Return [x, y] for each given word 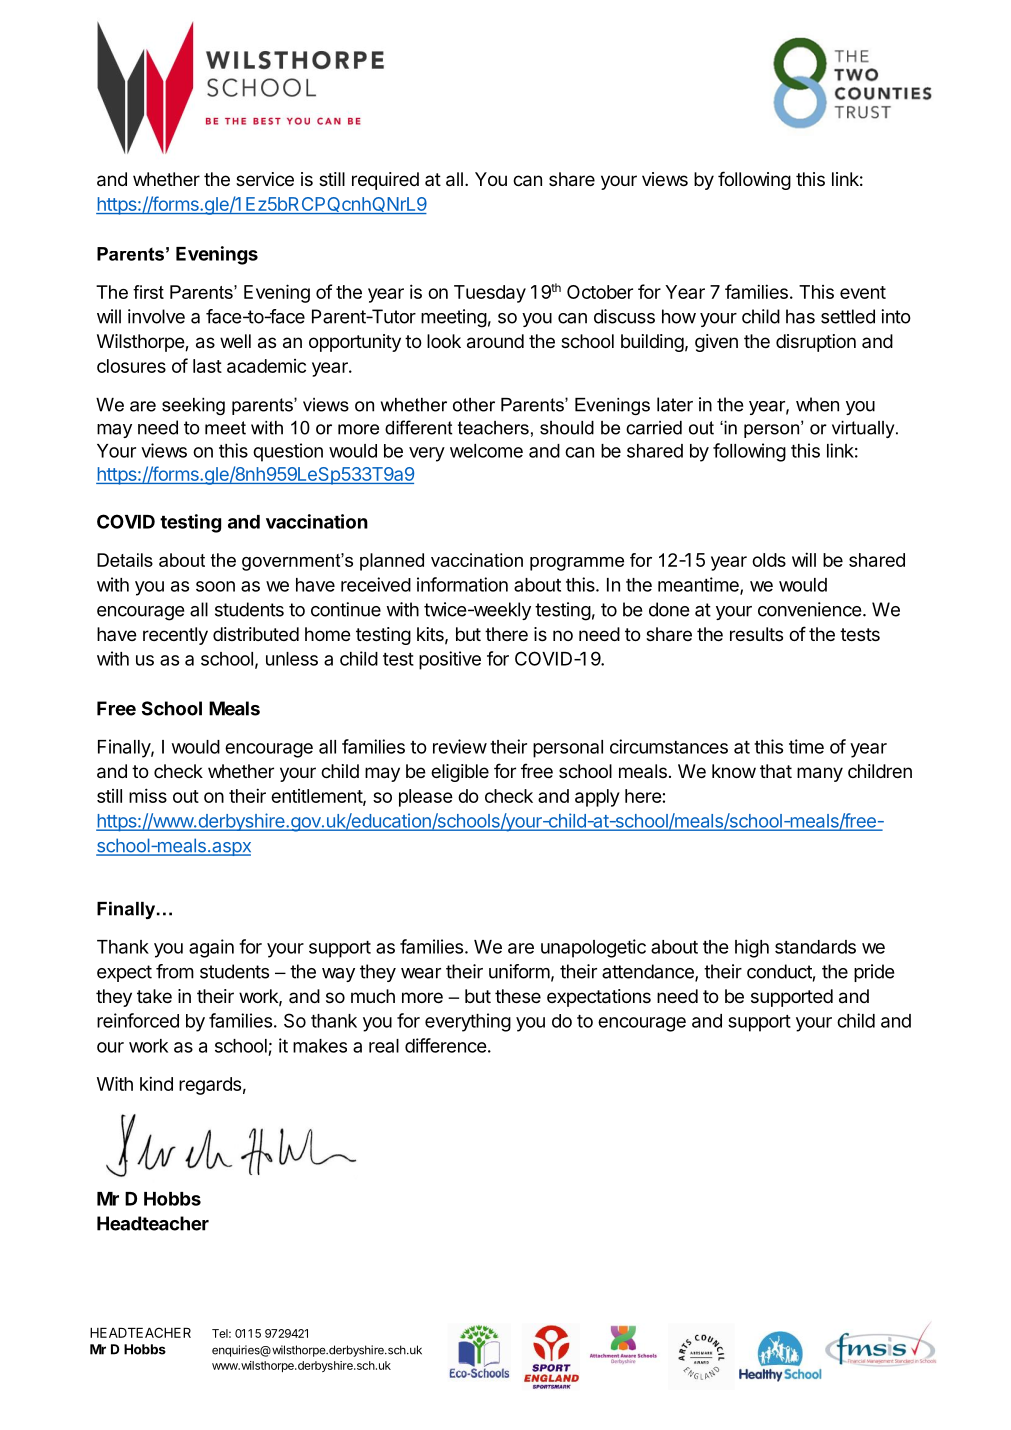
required [385, 181]
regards [210, 1086]
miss [148, 795]
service [265, 179]
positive [450, 660]
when [817, 404]
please [426, 798]
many [820, 774]
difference [446, 1045]
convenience [809, 609]
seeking [193, 406]
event [863, 292]
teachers [493, 428]
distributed [256, 634]
